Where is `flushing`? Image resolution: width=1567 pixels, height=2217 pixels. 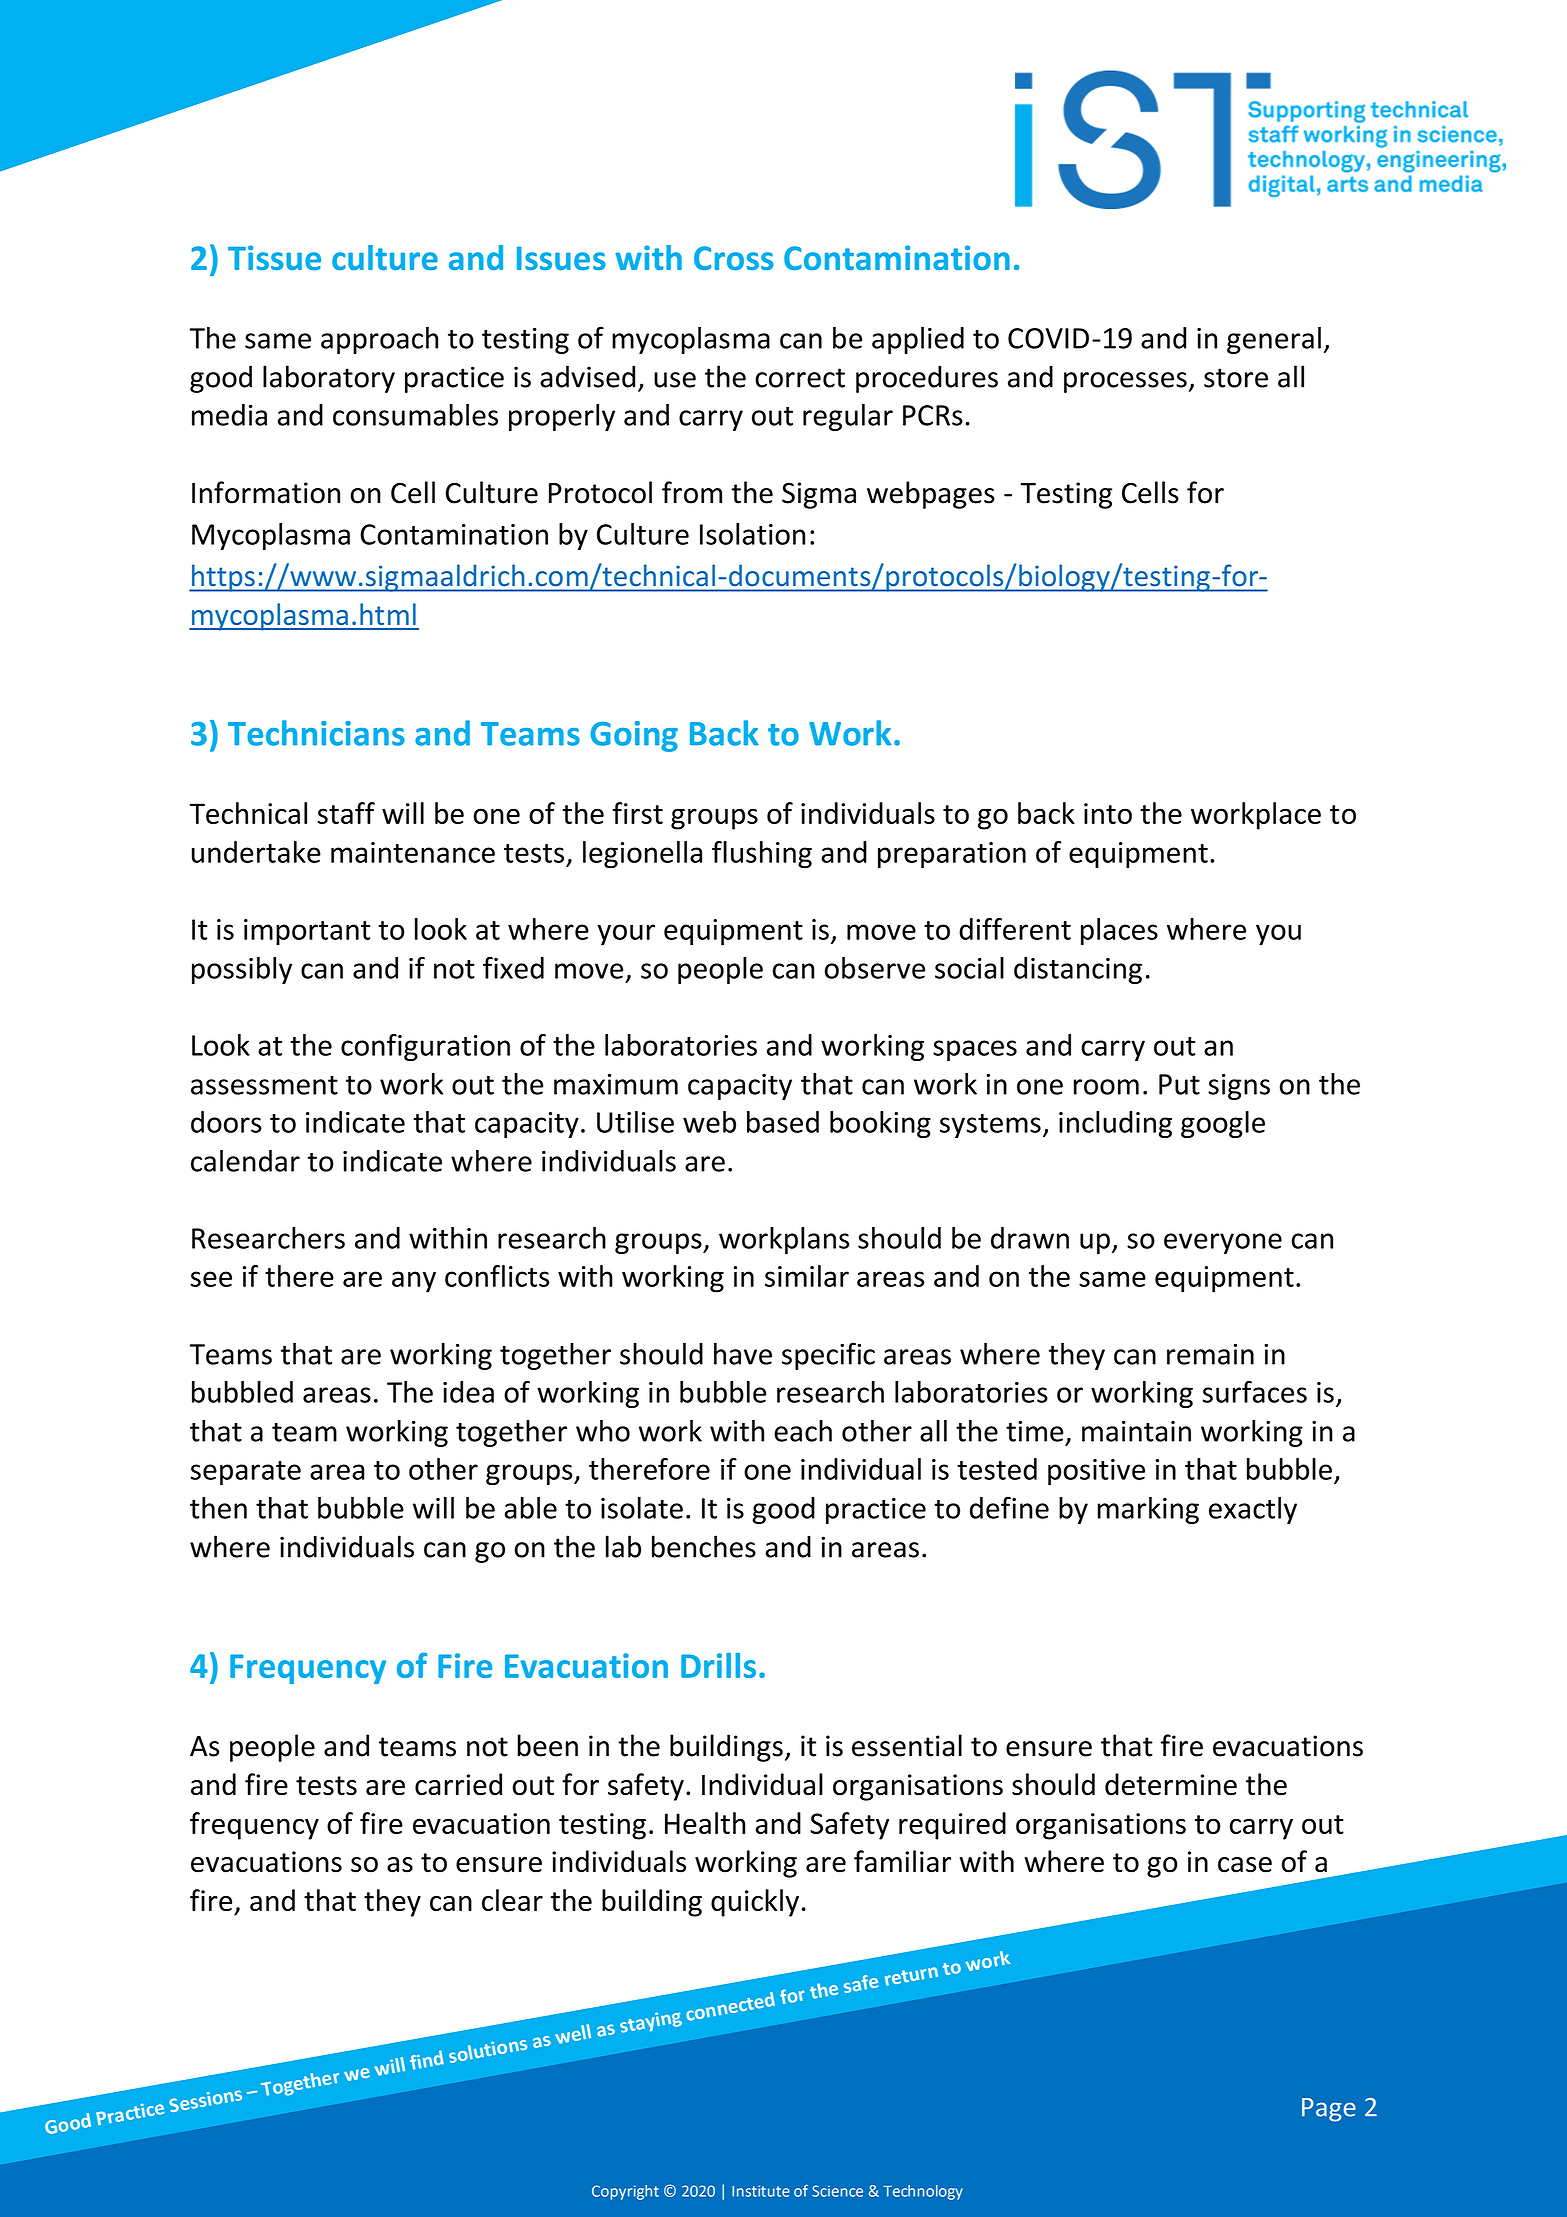 flushing is located at coordinates (762, 855).
